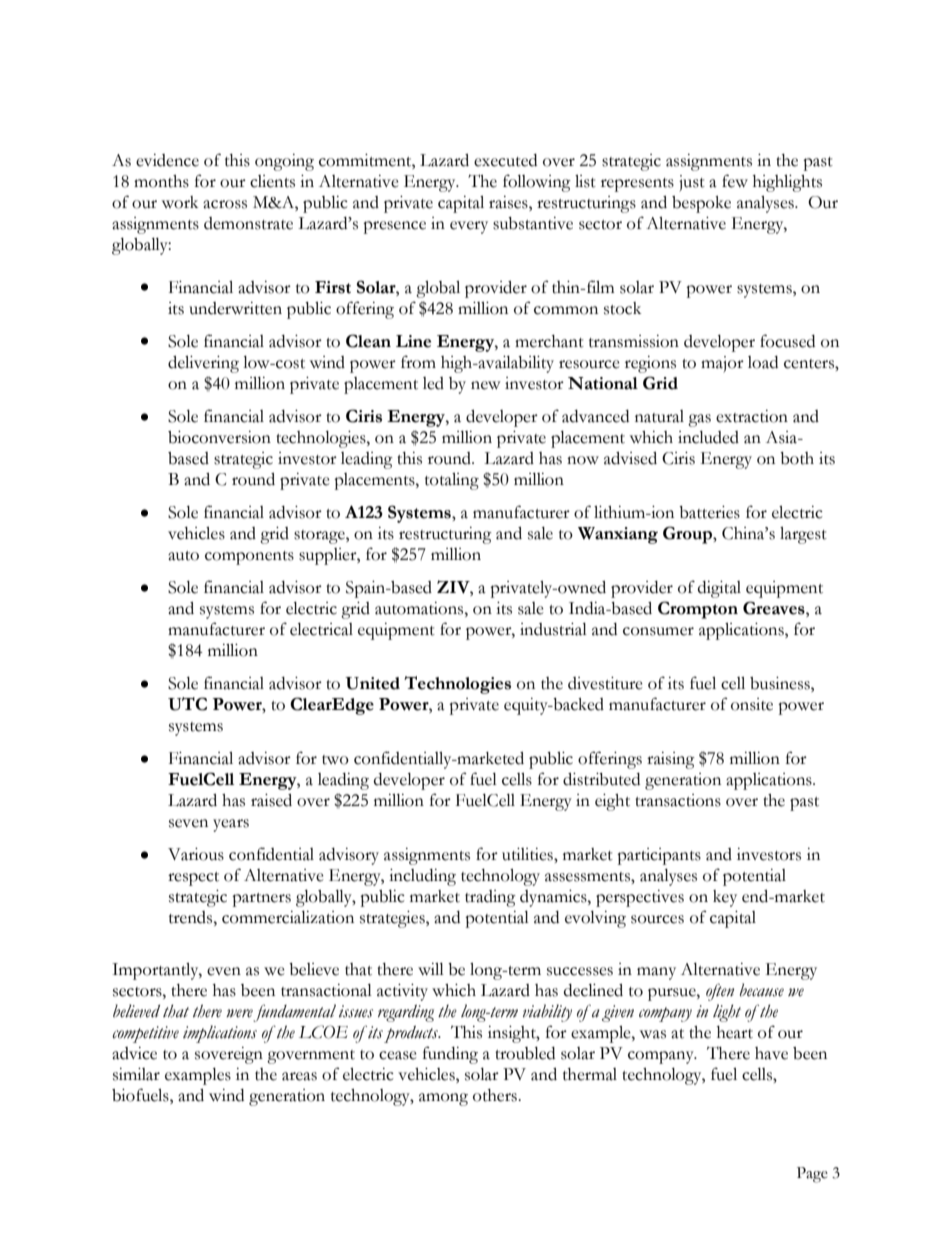  I want to click on batteries, so click(709, 512).
